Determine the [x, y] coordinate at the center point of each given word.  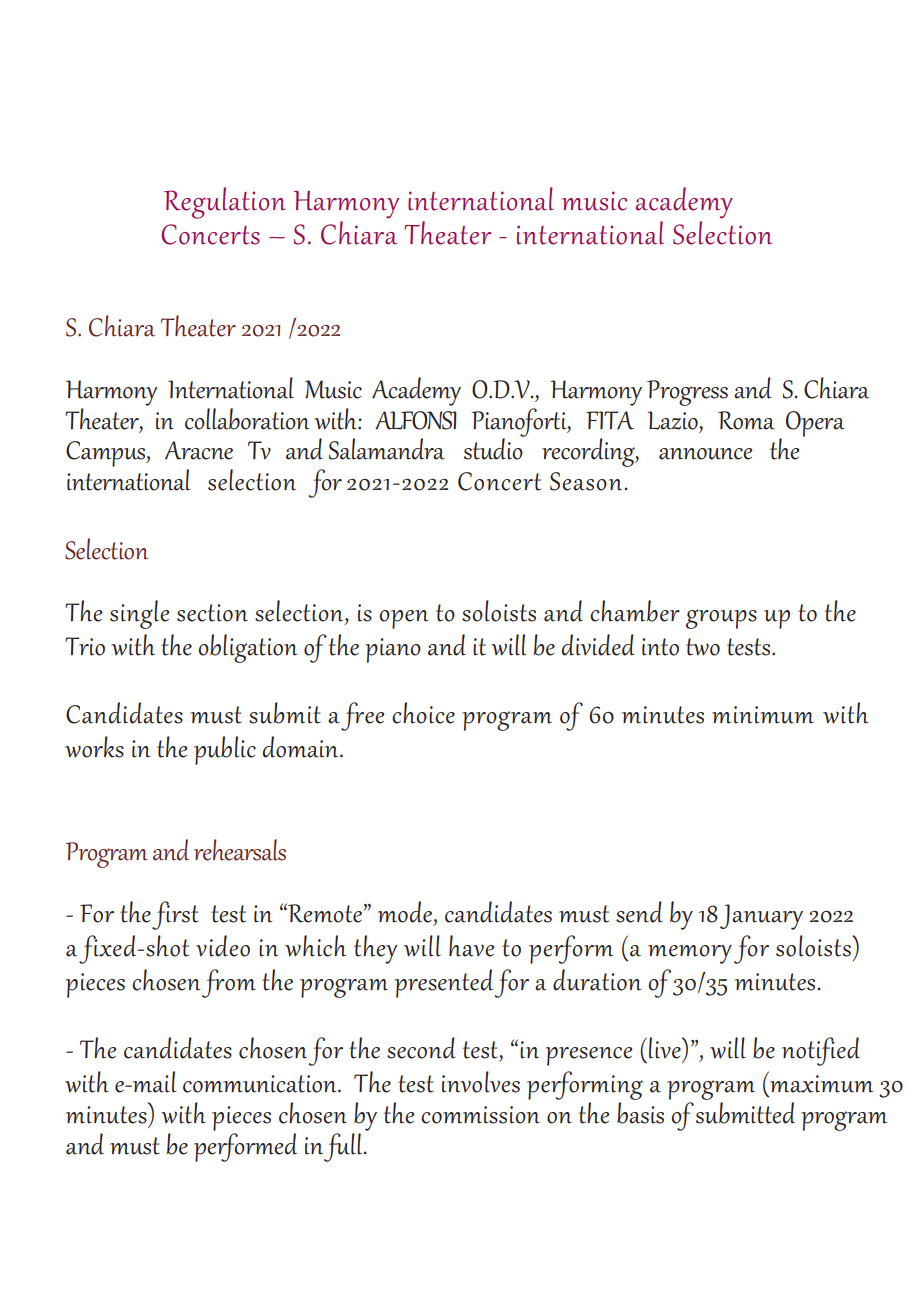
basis [640, 1113]
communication [261, 1084]
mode [405, 912]
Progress [687, 393]
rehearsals [240, 850]
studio [494, 448]
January [761, 917]
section [212, 613]
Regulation [225, 203]
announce [705, 454]
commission [480, 1115]
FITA [610, 420]
